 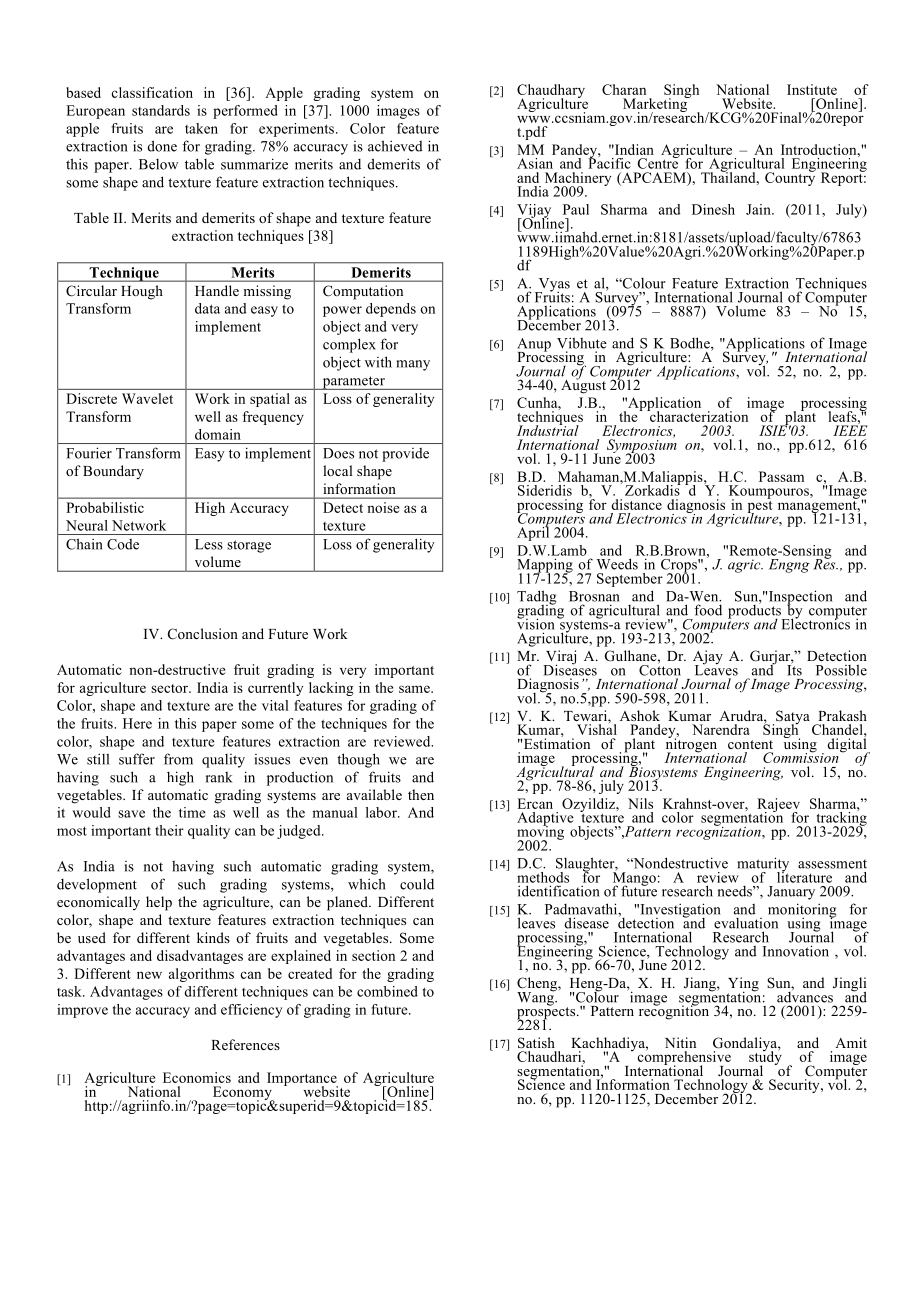 What do you see at coordinates (197, 1077) in the page?
I see `Economics` at bounding box center [197, 1077].
